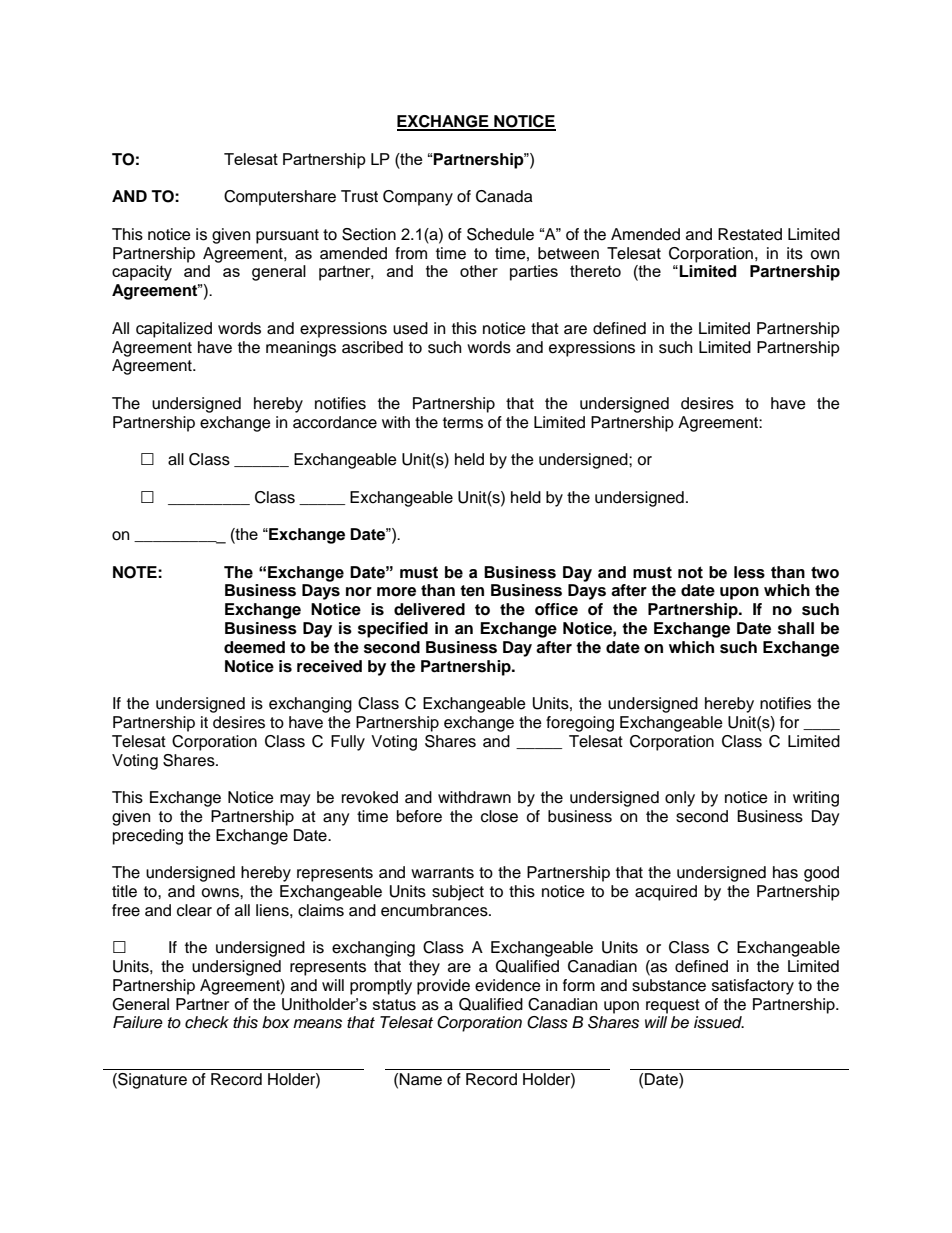 The height and width of the image is (1233, 952). What do you see at coordinates (785, 872) in the image?
I see `has` at bounding box center [785, 872].
